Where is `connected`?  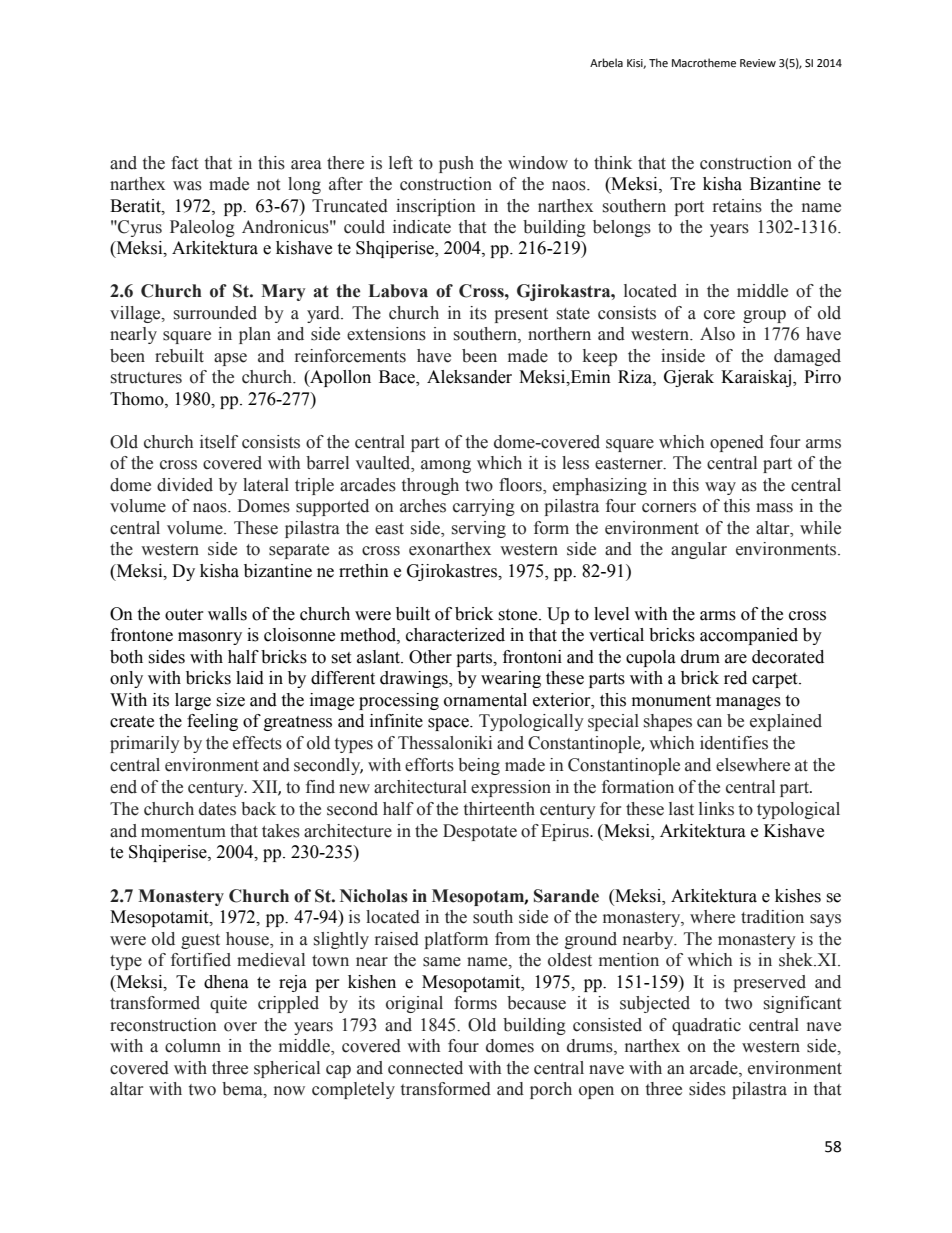
connected is located at coordinates (425, 1068).
